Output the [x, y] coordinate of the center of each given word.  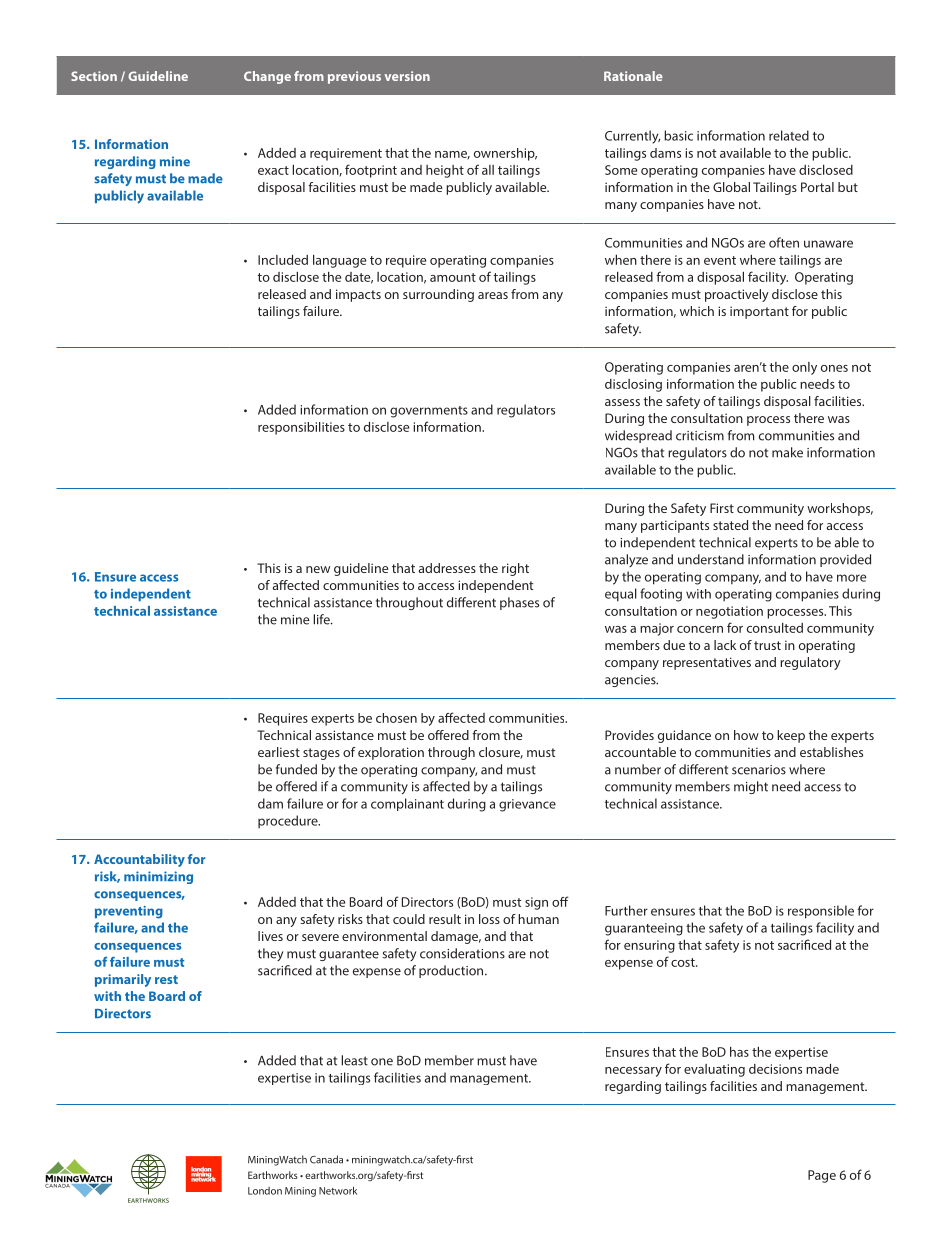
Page [822, 1176]
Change [267, 77]
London [265, 1191]
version [407, 76]
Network [338, 1190]
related [789, 135]
